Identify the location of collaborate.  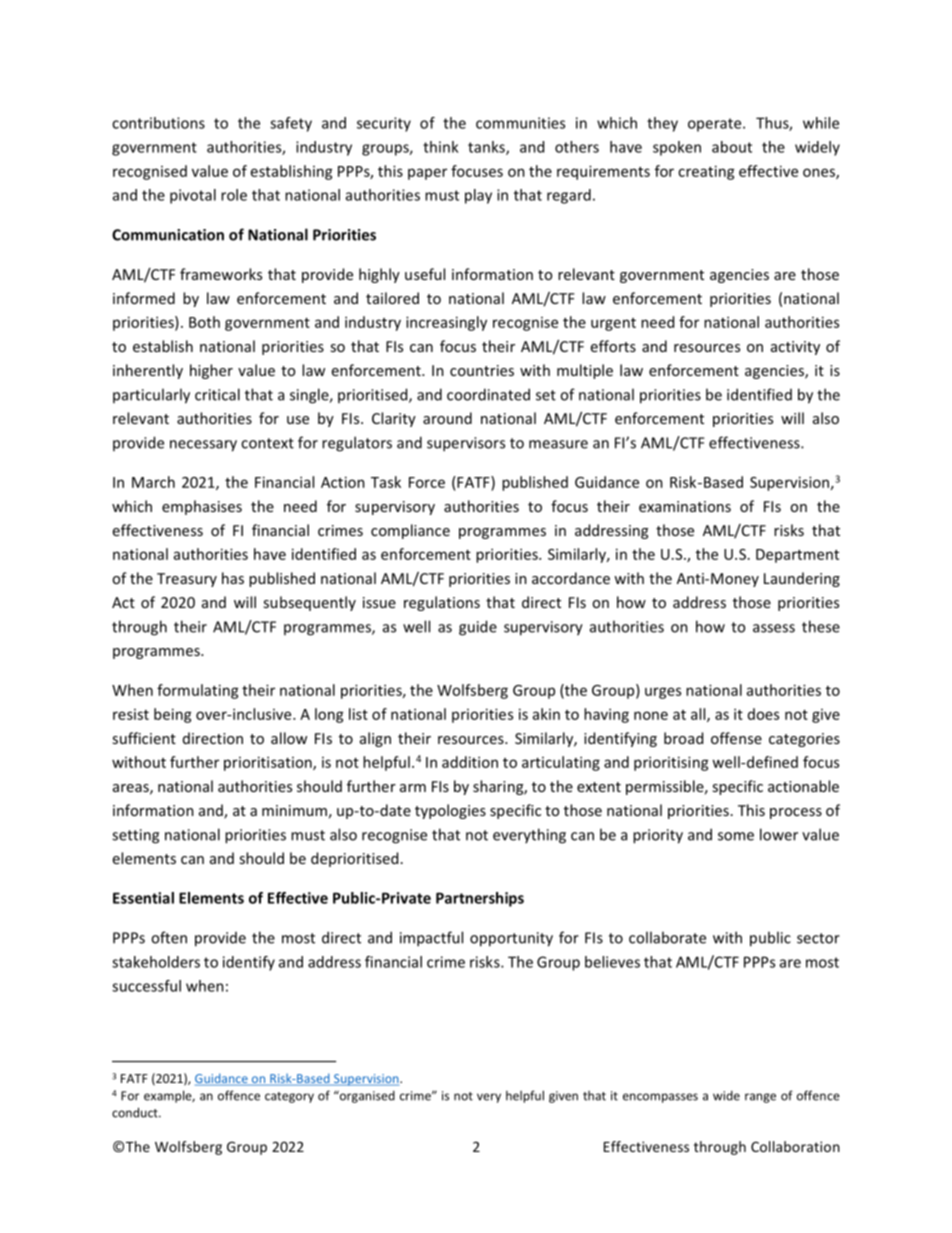
(667, 937).
